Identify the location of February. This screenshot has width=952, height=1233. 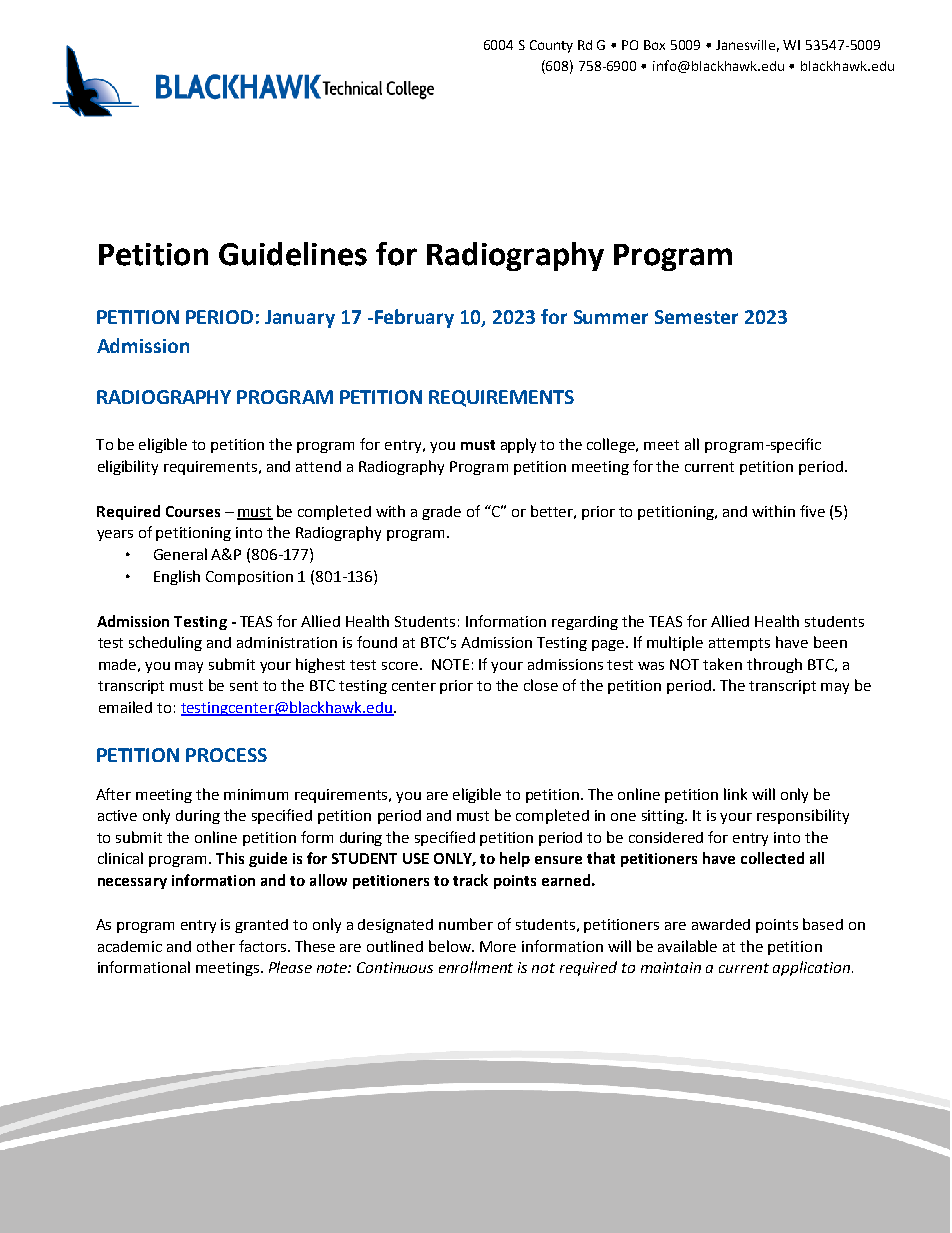
(414, 318).
